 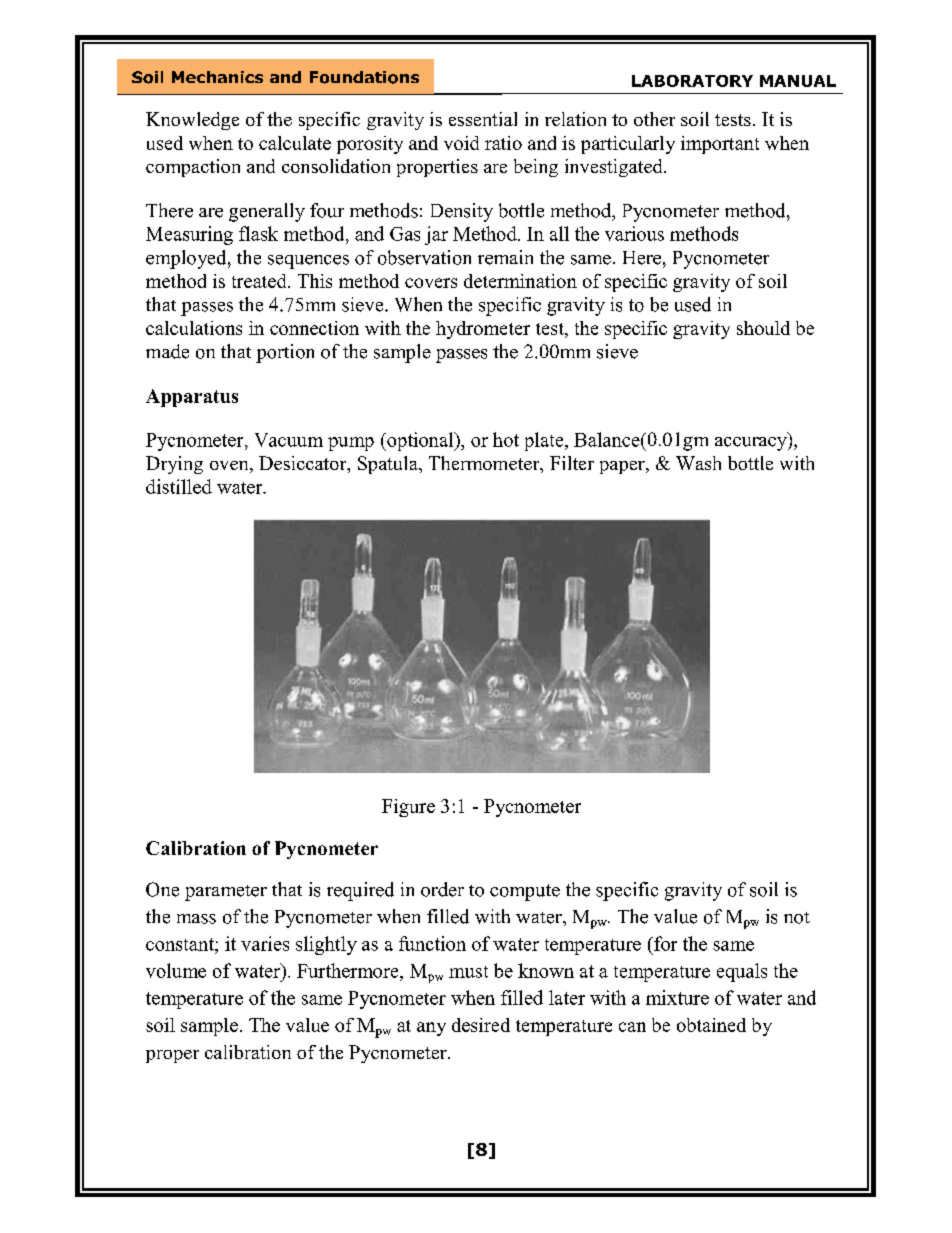 What do you see at coordinates (442, 889) in the screenshot?
I see `order` at bounding box center [442, 889].
